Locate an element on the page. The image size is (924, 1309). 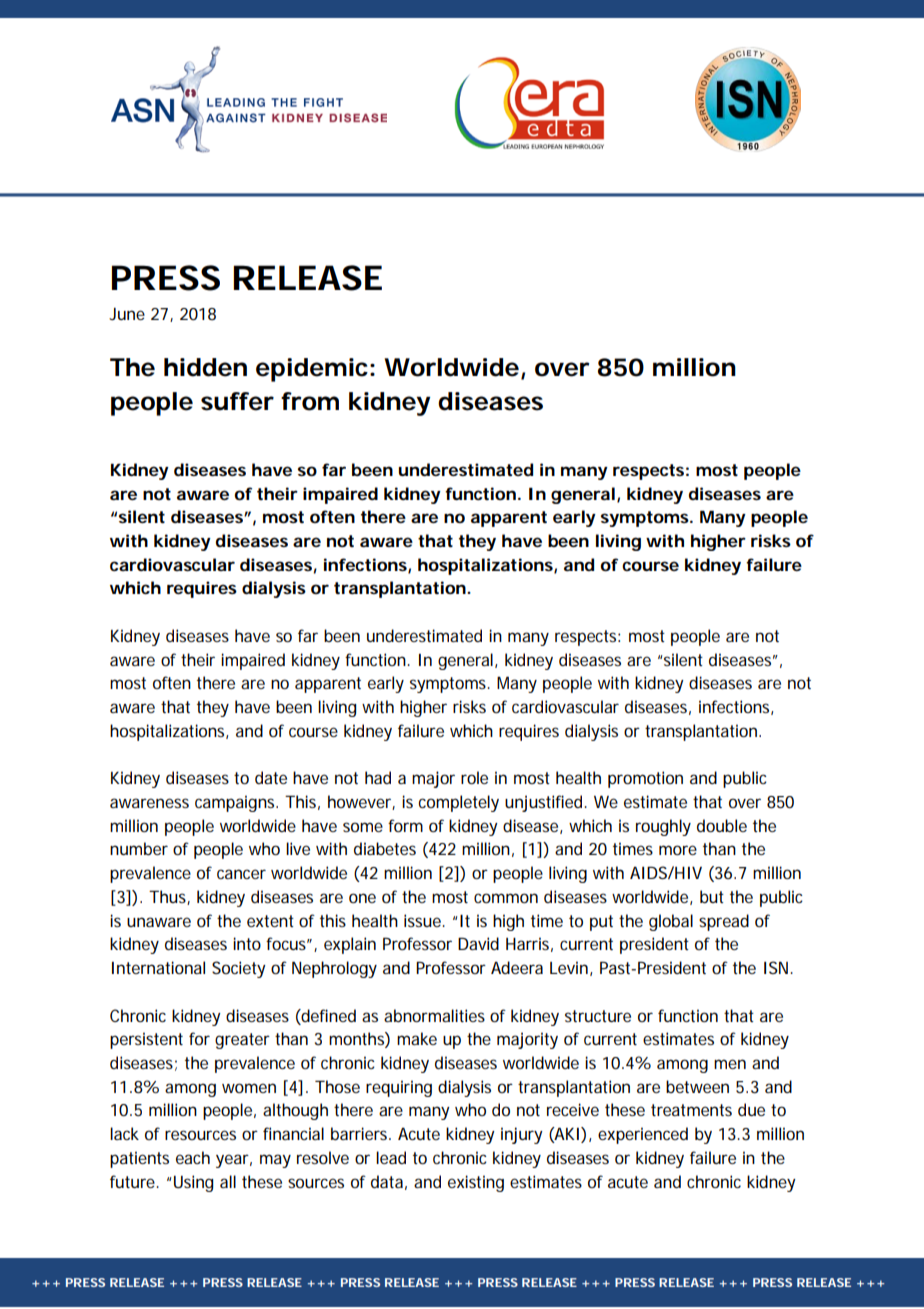
promotion is located at coordinates (645, 779).
